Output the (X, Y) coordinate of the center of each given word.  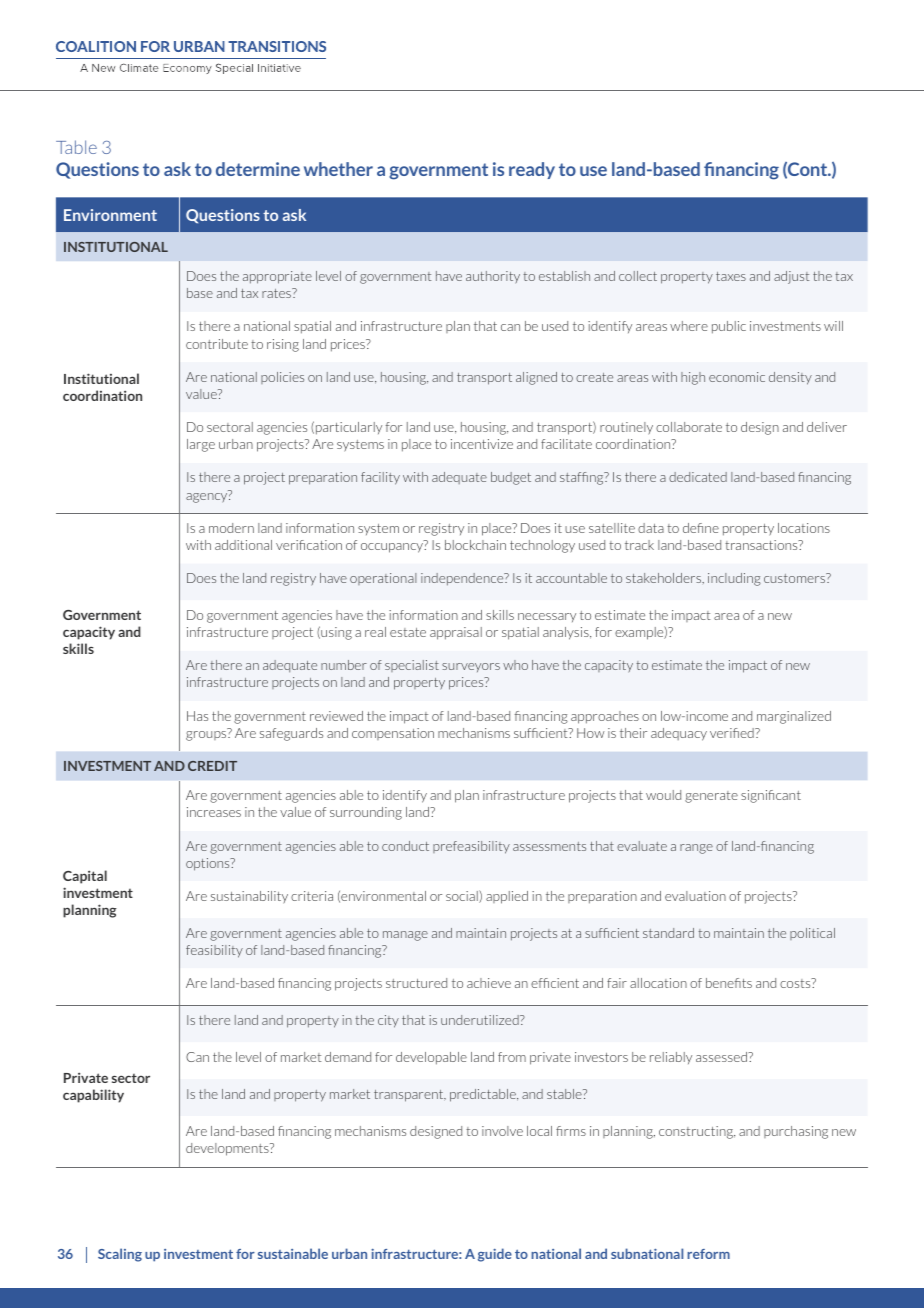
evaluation (695, 896)
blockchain (475, 545)
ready (532, 170)
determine (258, 169)
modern (231, 528)
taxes (731, 276)
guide (495, 1255)
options (209, 864)
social (463, 896)
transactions (762, 545)
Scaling (120, 1255)
